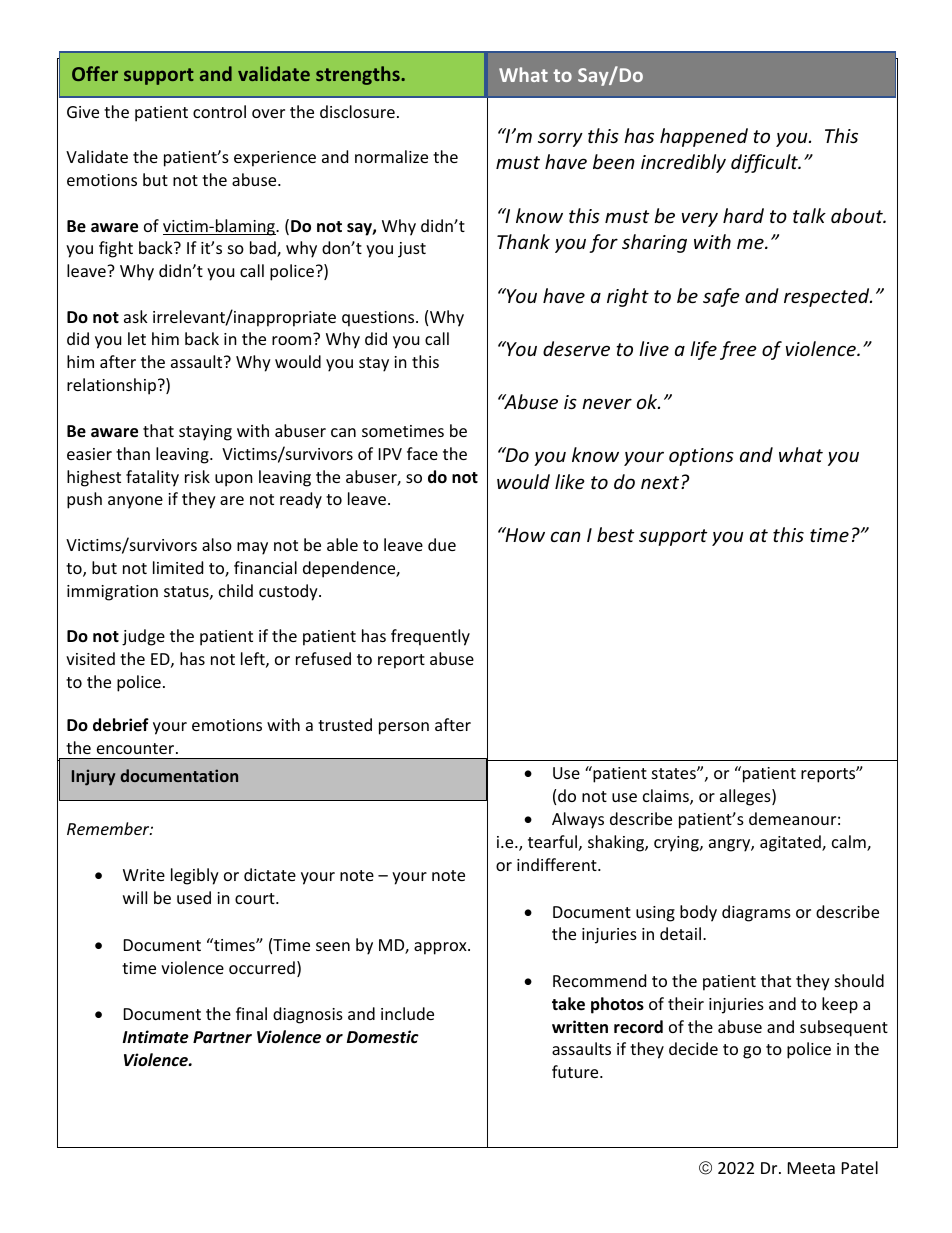 Image resolution: width=952 pixels, height=1233 pixels. I want to click on Intimate, so click(156, 1037).
